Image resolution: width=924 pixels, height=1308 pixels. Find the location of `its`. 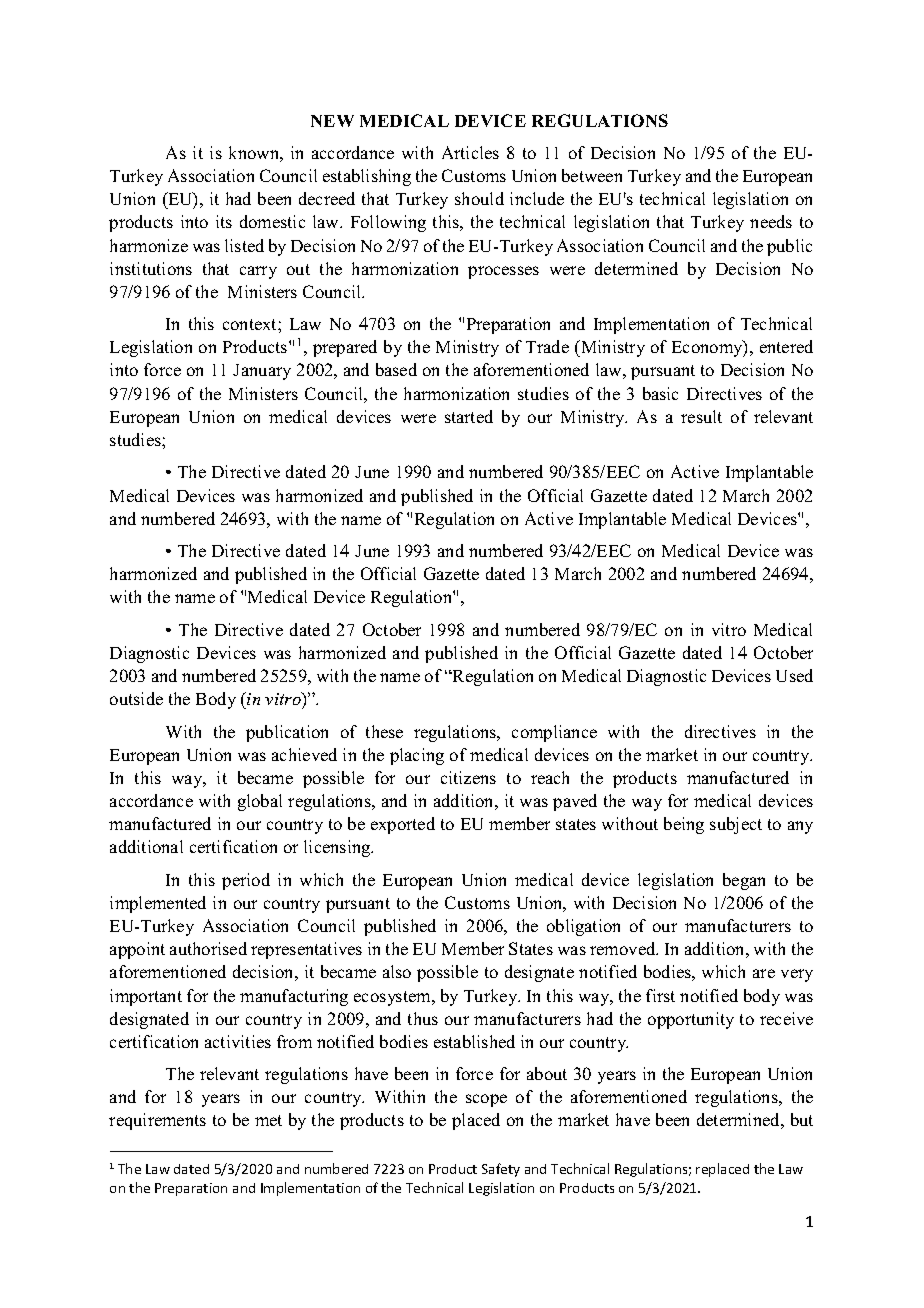

its is located at coordinates (224, 221).
